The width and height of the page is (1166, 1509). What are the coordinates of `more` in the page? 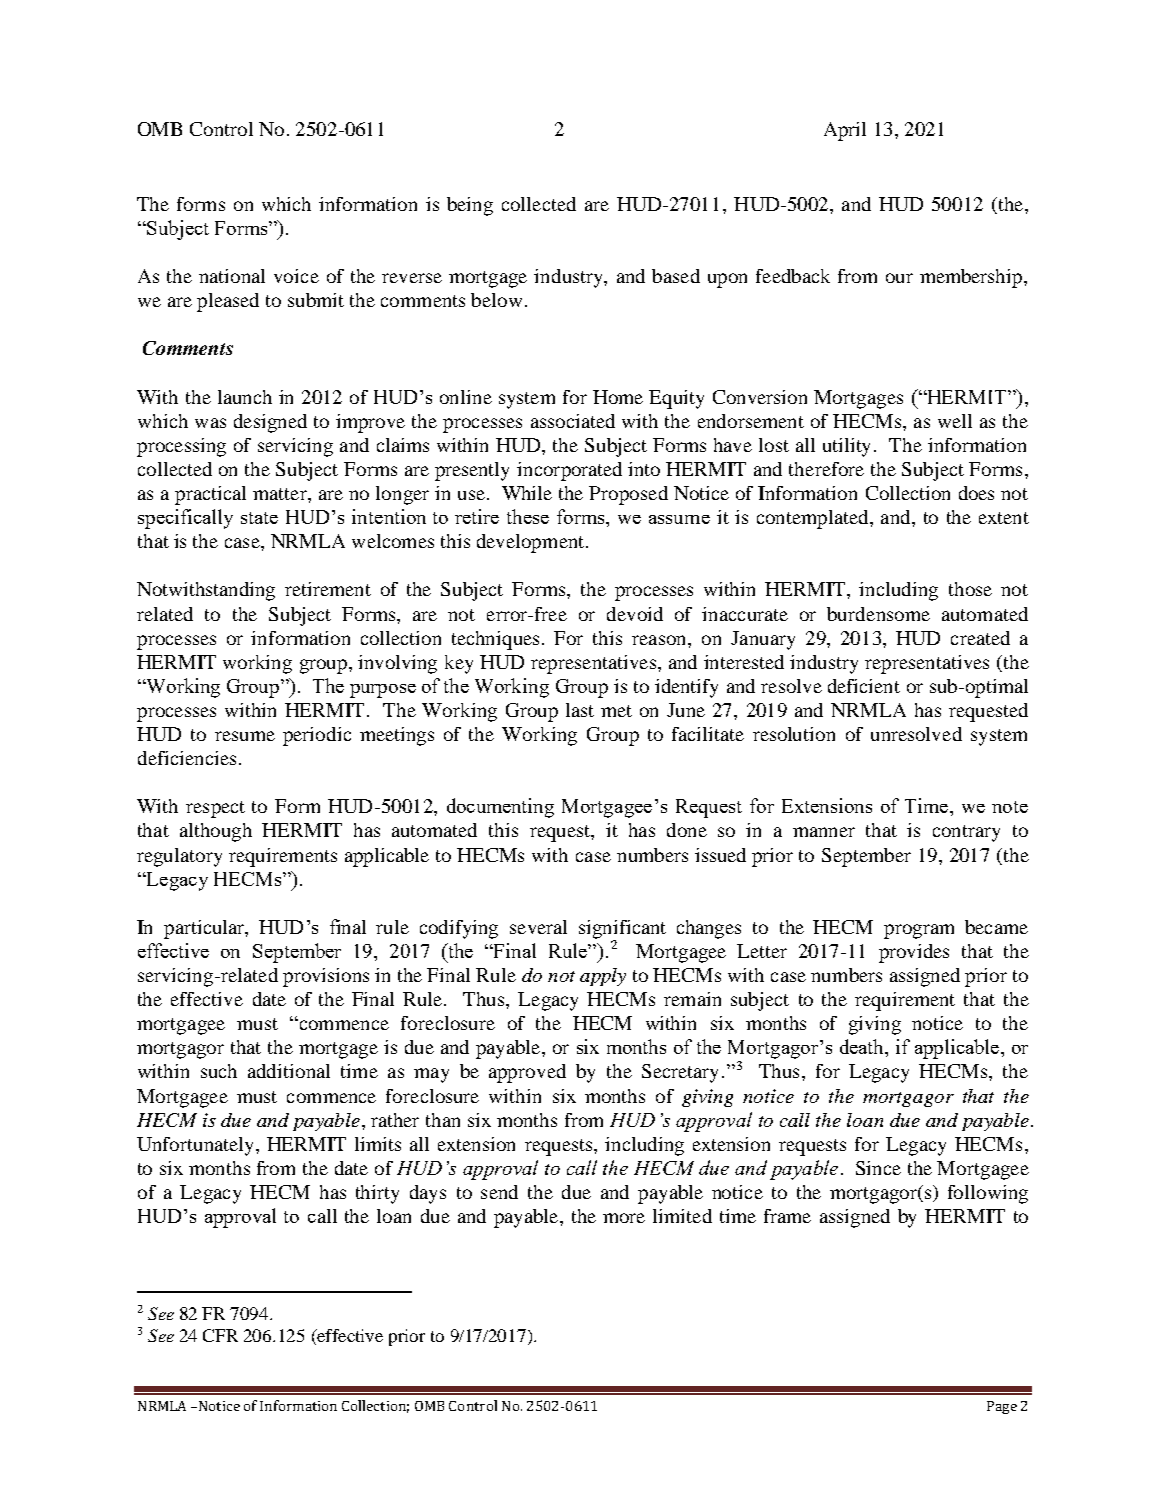 It's located at (624, 1218).
